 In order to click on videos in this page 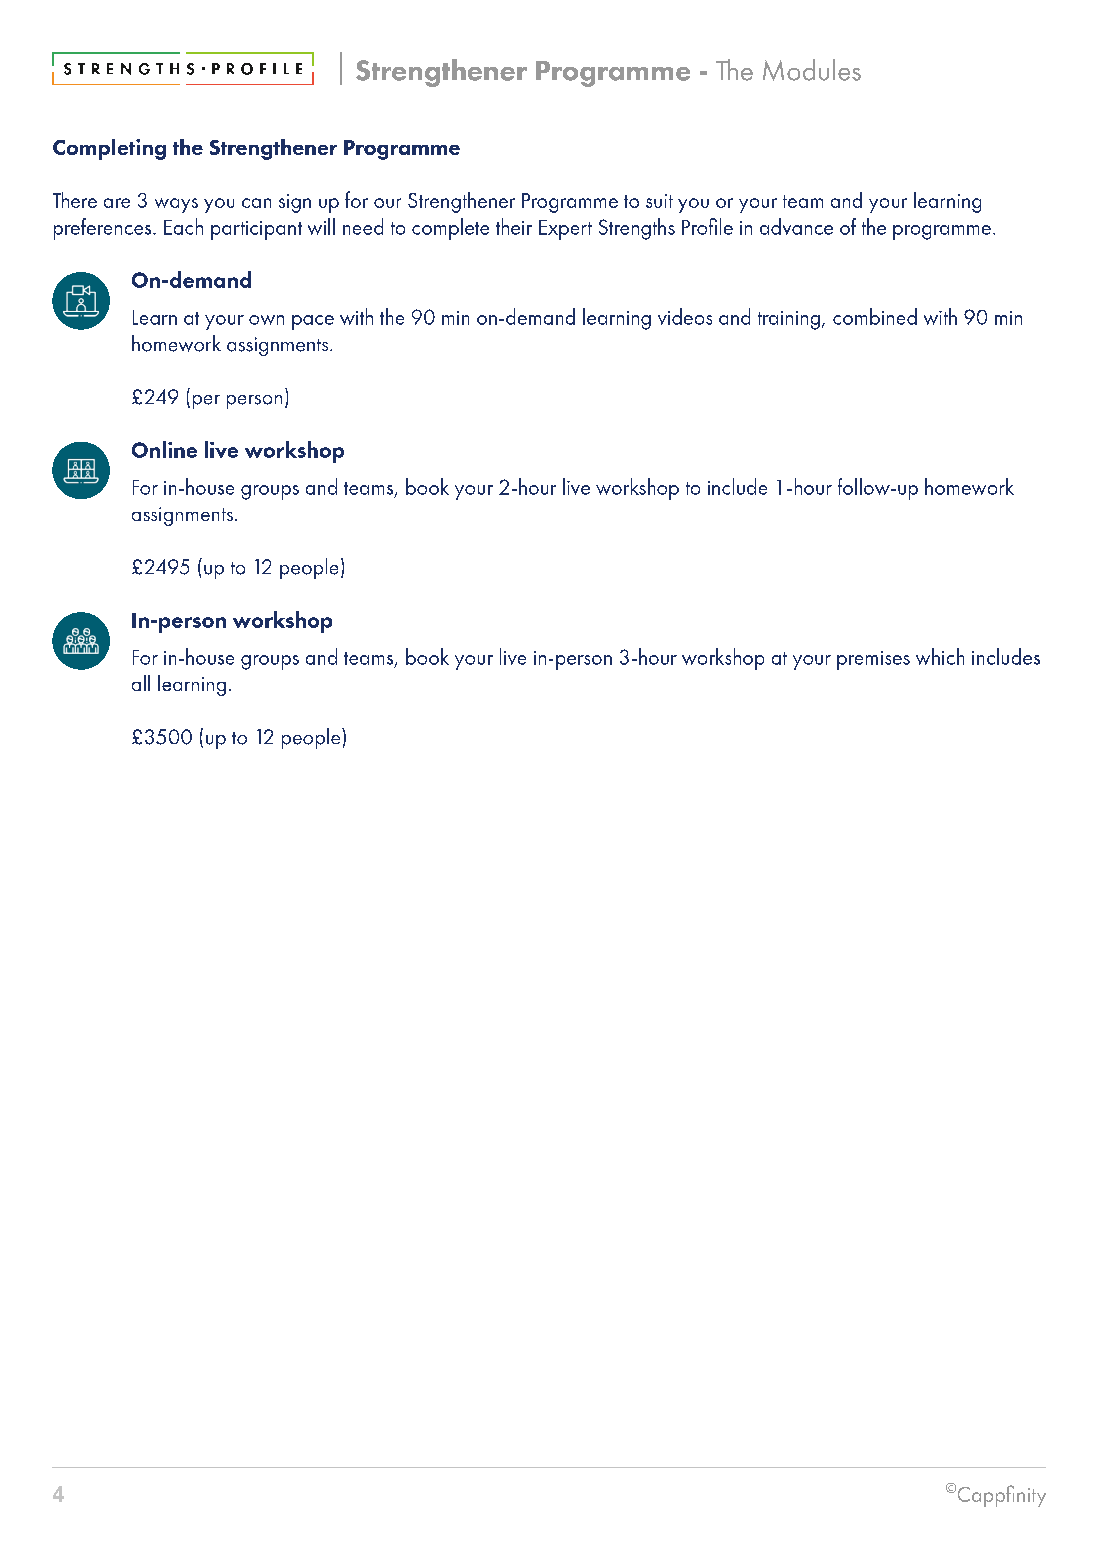, I will do `click(685, 316)`.
